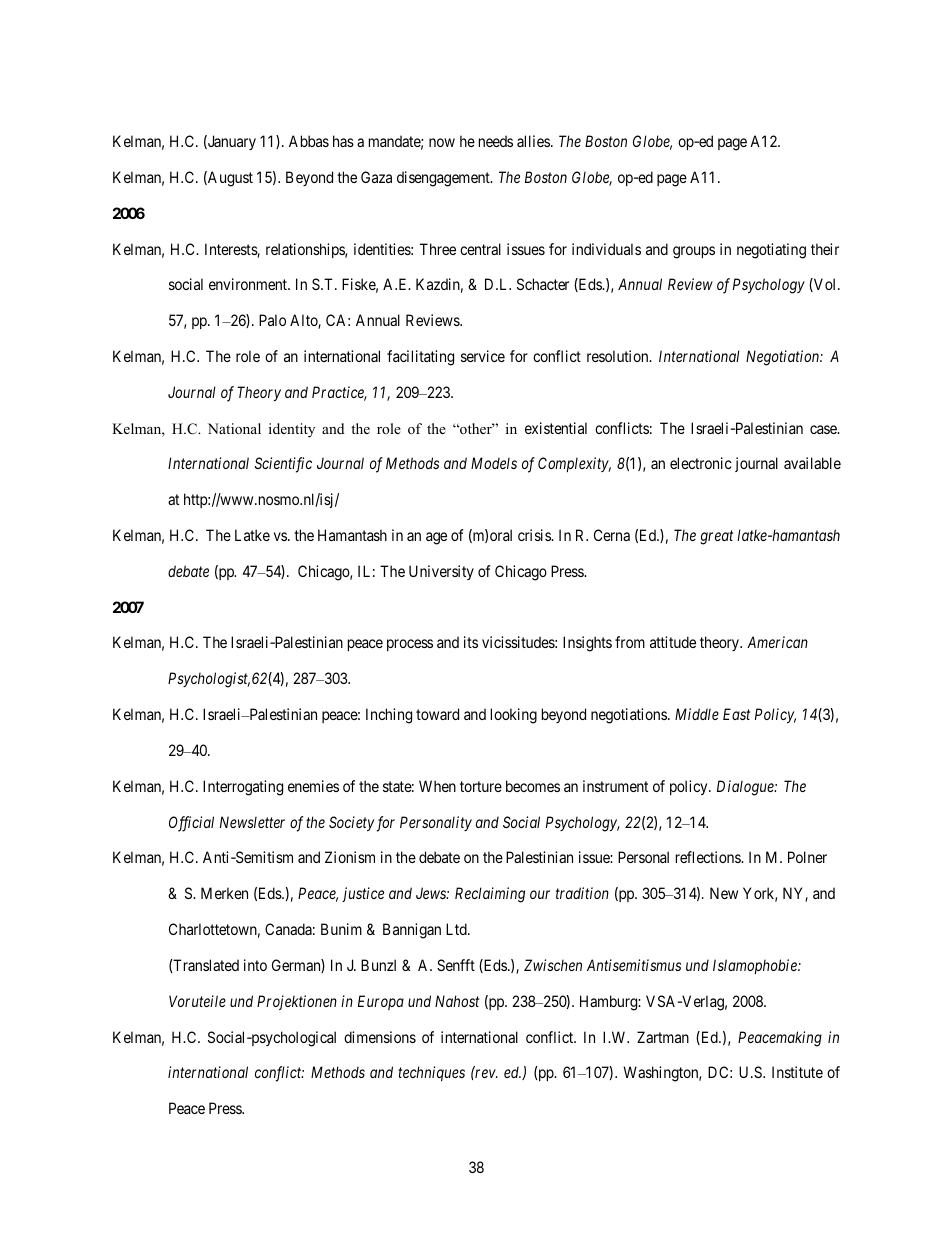  What do you see at coordinates (431, 1073) in the document?
I see `techniques` at bounding box center [431, 1073].
